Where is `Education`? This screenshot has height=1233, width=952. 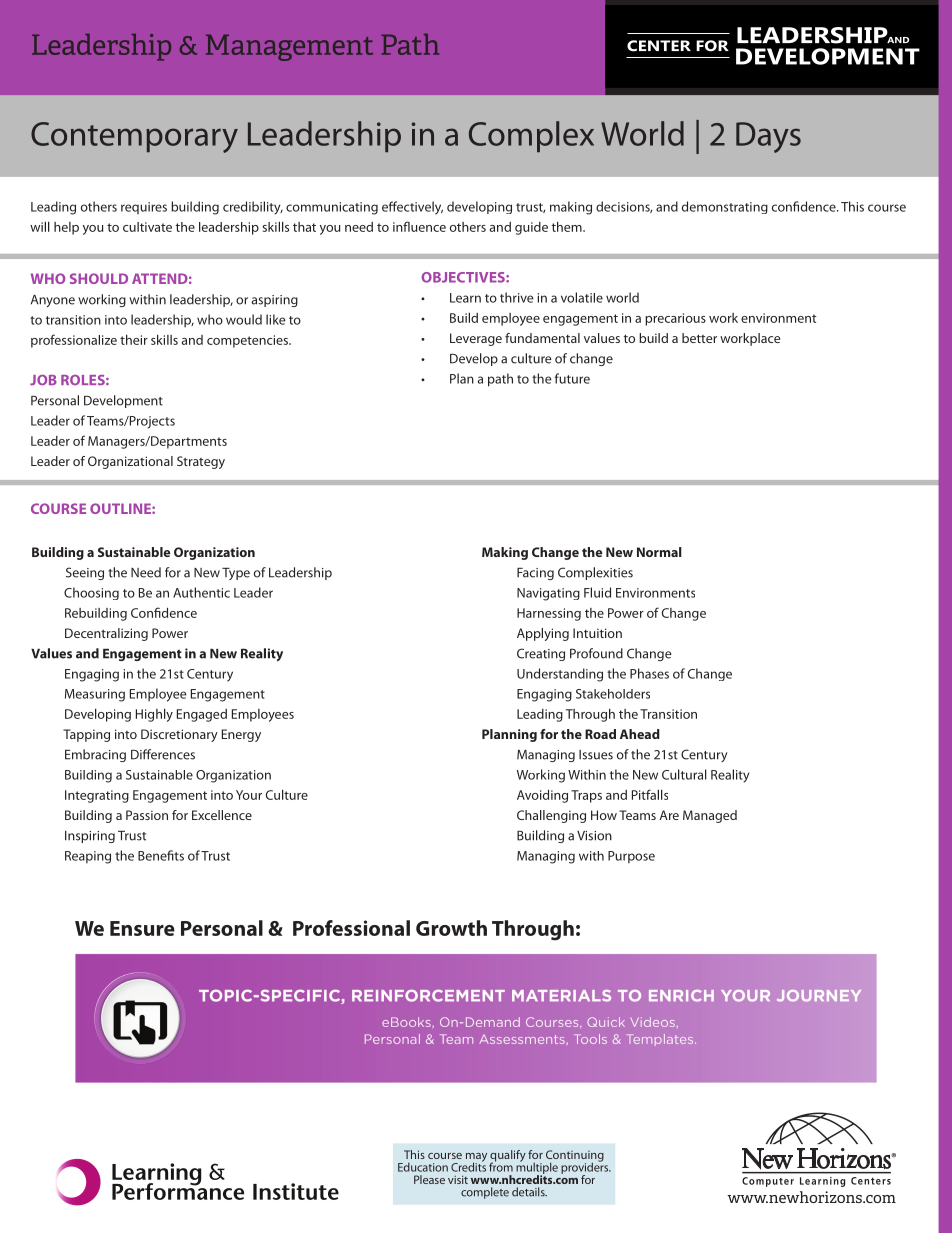
Education is located at coordinates (423, 1167).
